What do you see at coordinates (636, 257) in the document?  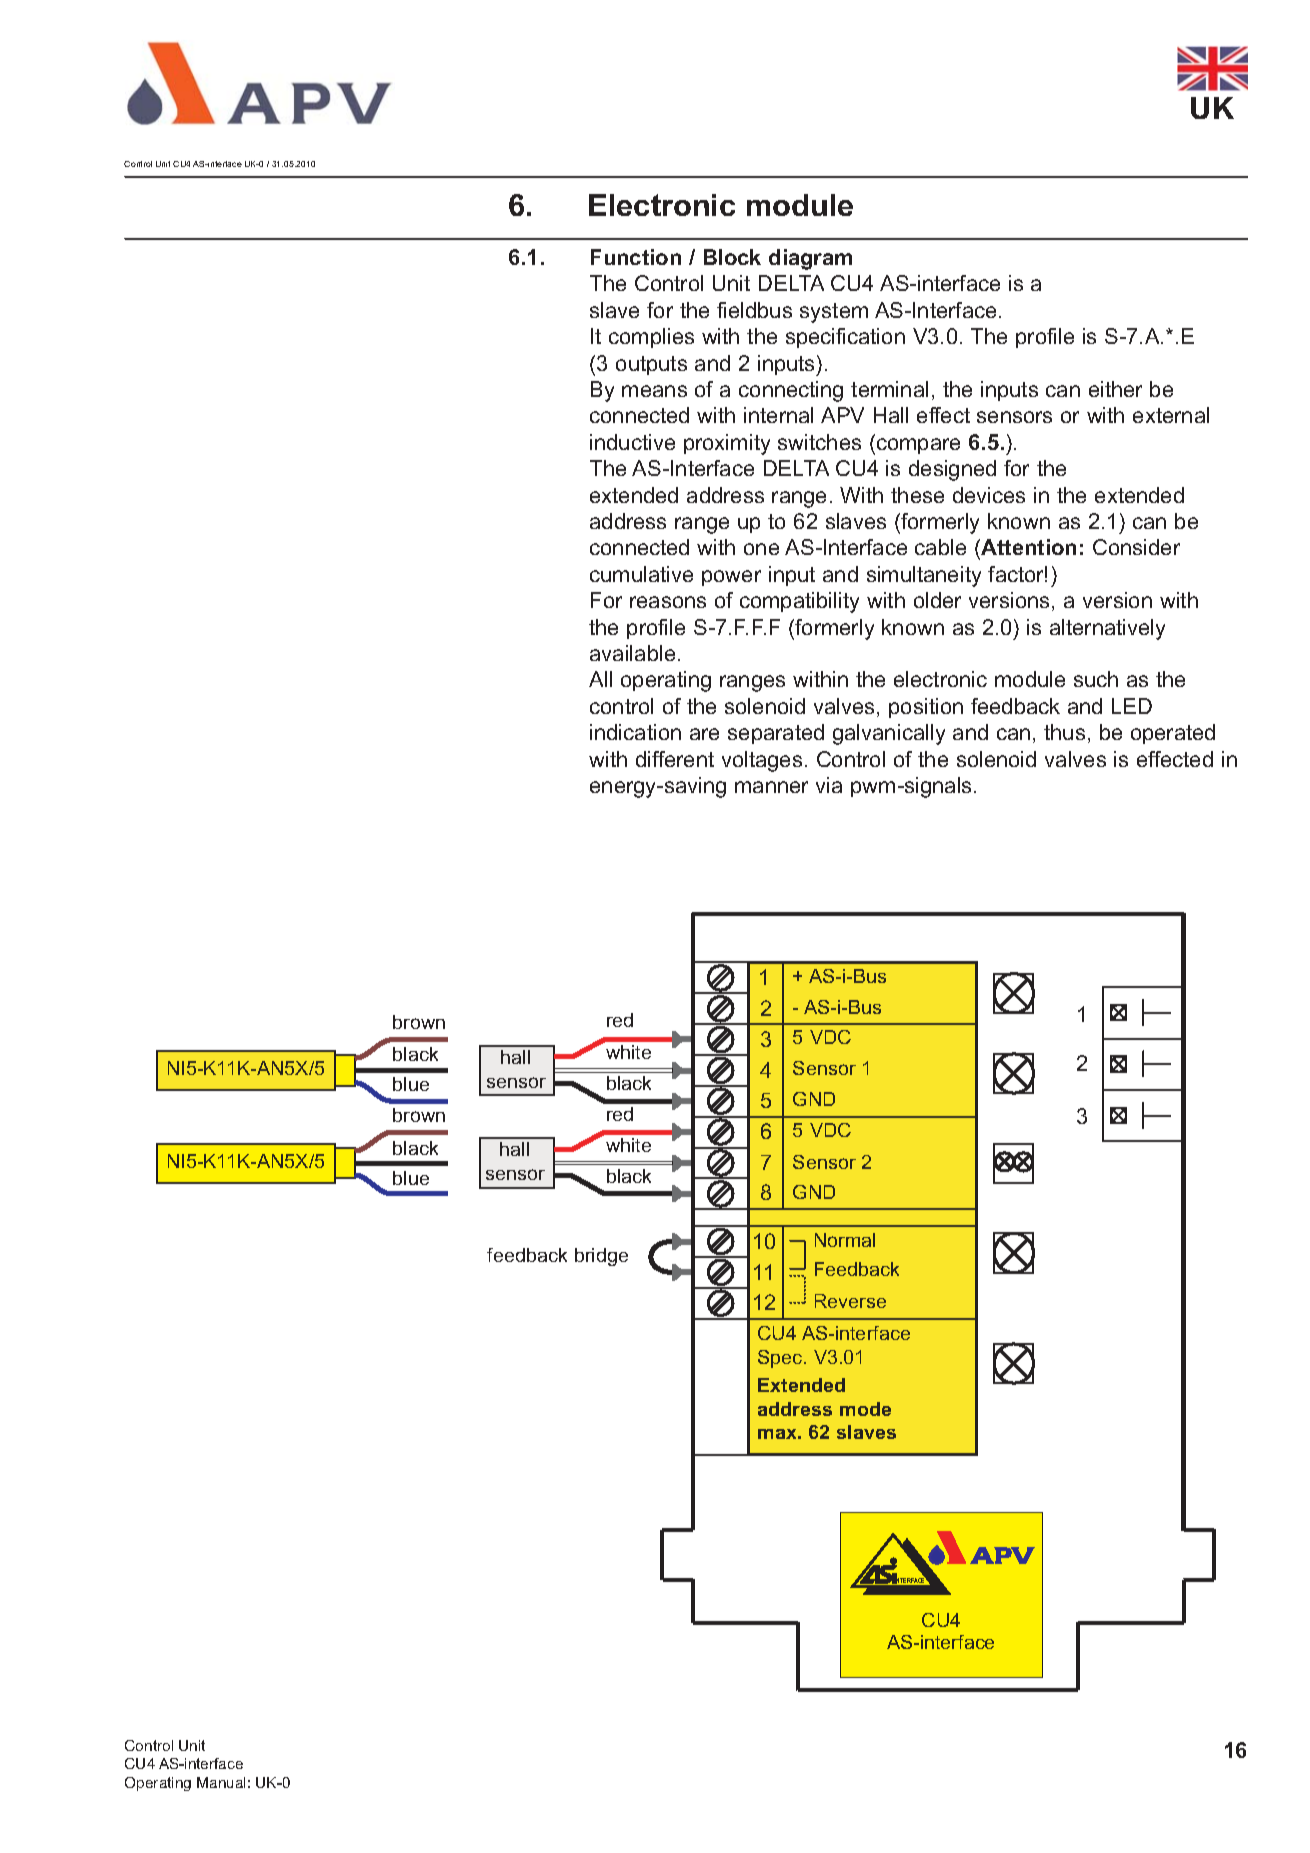 I see `Function` at bounding box center [636, 257].
